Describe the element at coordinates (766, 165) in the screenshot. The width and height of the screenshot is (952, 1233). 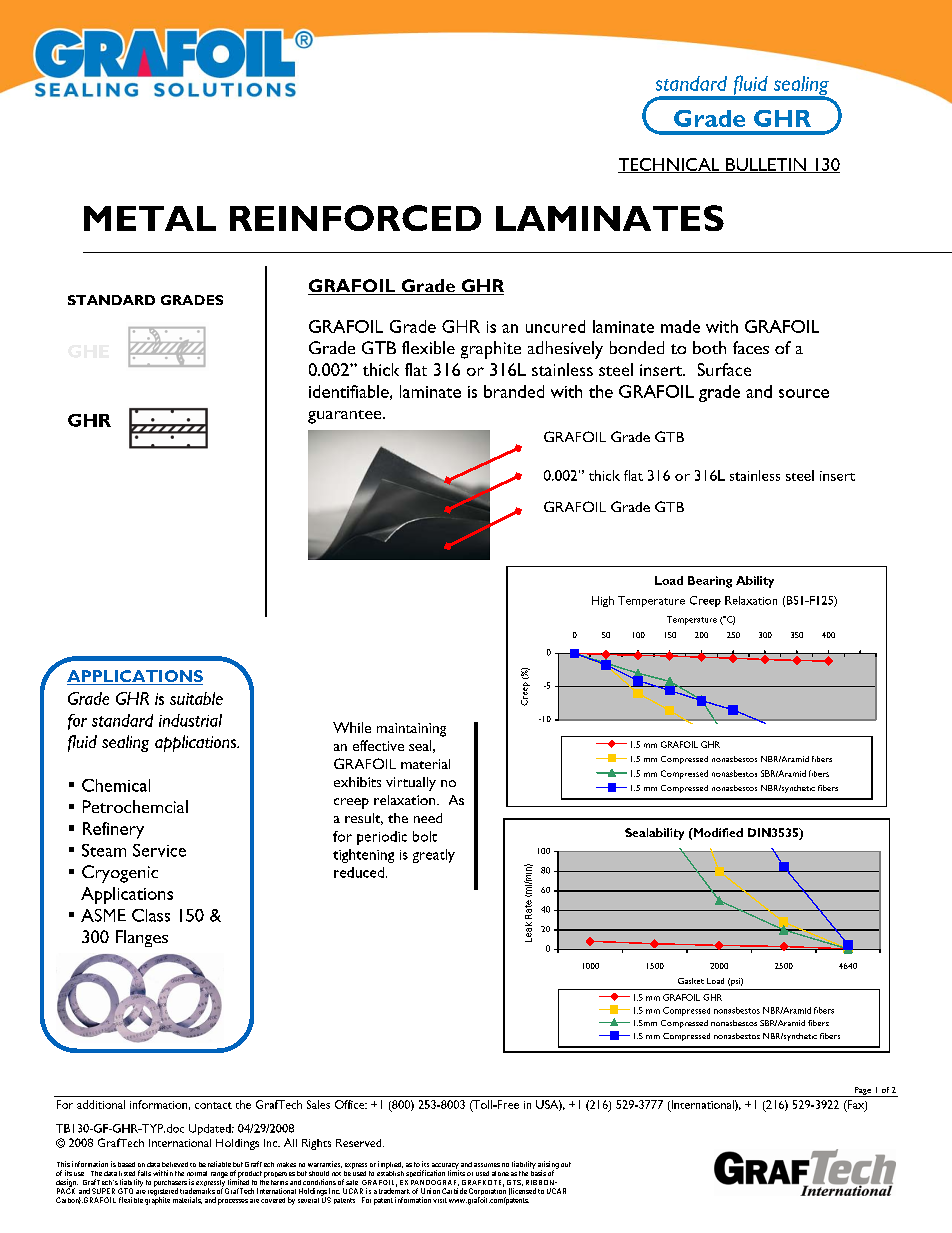
I see `BULLETIN` at that location.
